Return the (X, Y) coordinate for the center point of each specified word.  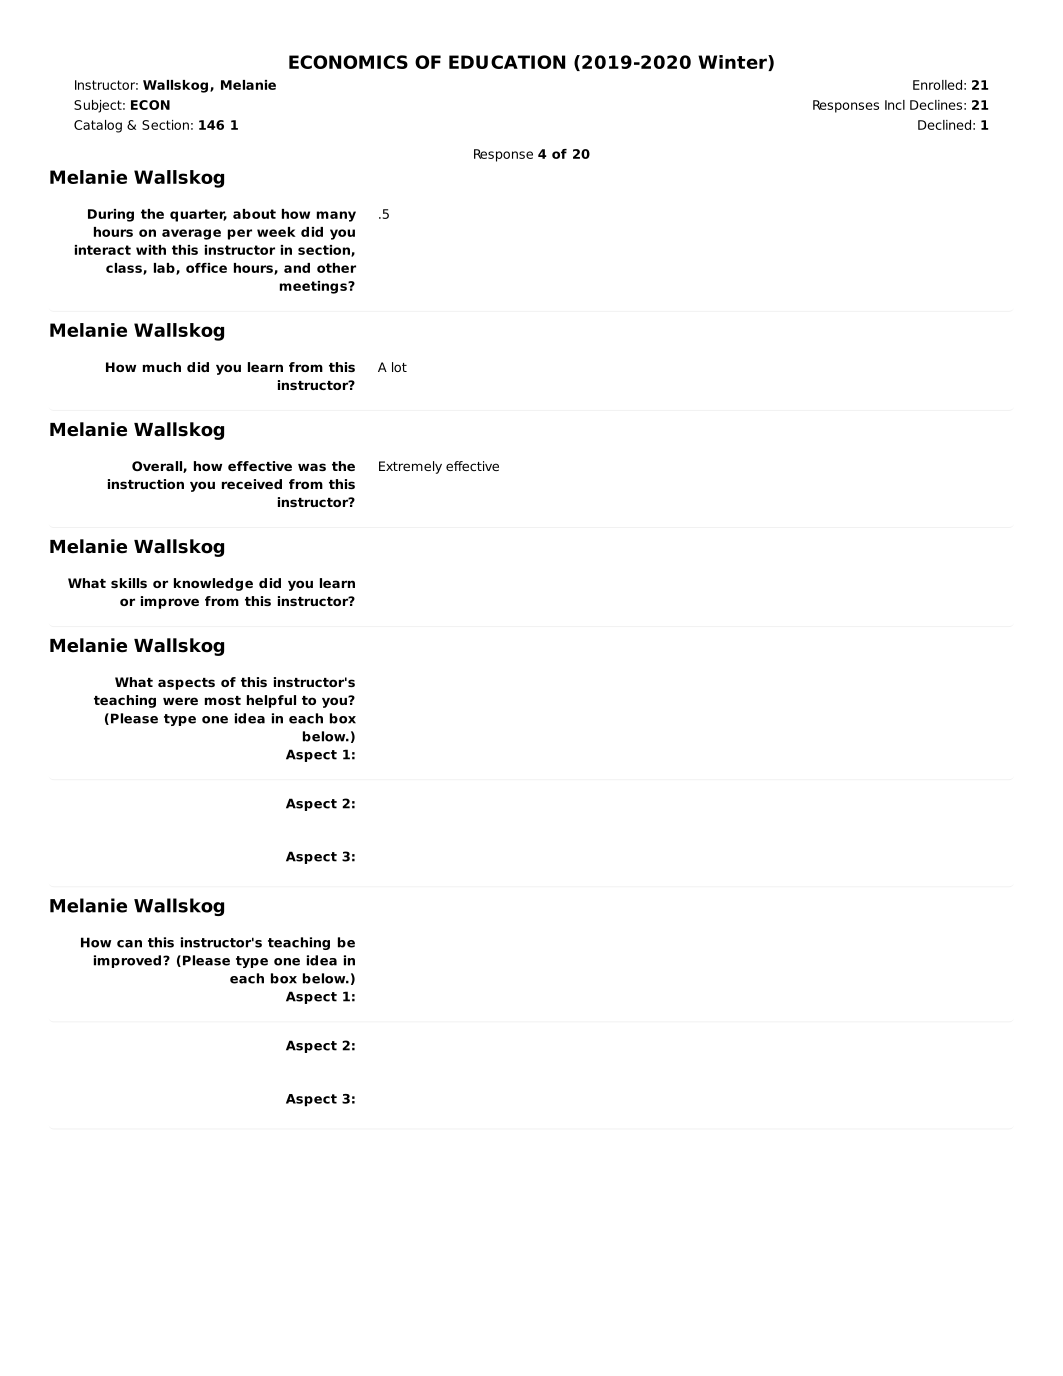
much (162, 367)
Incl (895, 105)
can (129, 944)
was (312, 467)
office (206, 268)
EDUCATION (507, 62)
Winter (733, 63)
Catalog (98, 126)
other (336, 268)
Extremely (410, 467)
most (223, 700)
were (180, 701)
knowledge (213, 584)
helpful (271, 701)
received (252, 484)
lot (399, 367)
